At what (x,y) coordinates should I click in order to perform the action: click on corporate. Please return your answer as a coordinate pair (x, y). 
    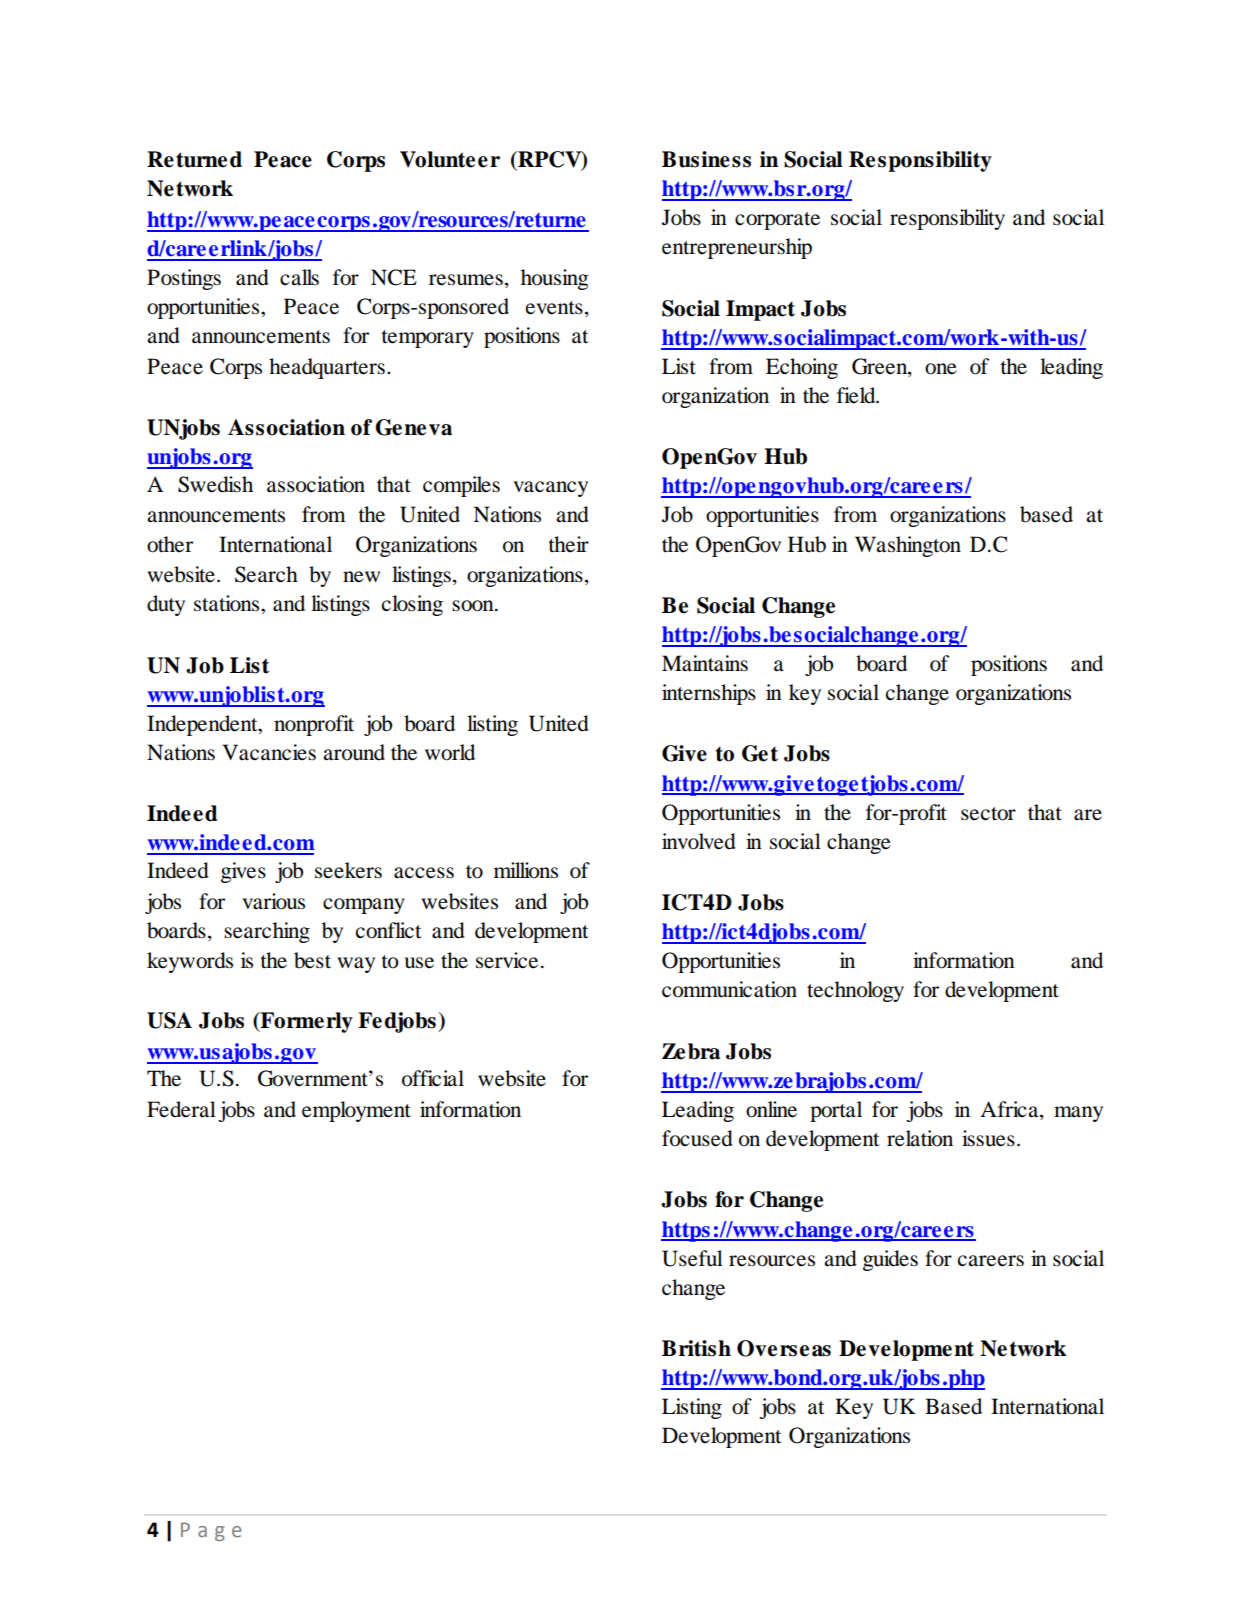
    Looking at the image, I should click on (777, 221).
